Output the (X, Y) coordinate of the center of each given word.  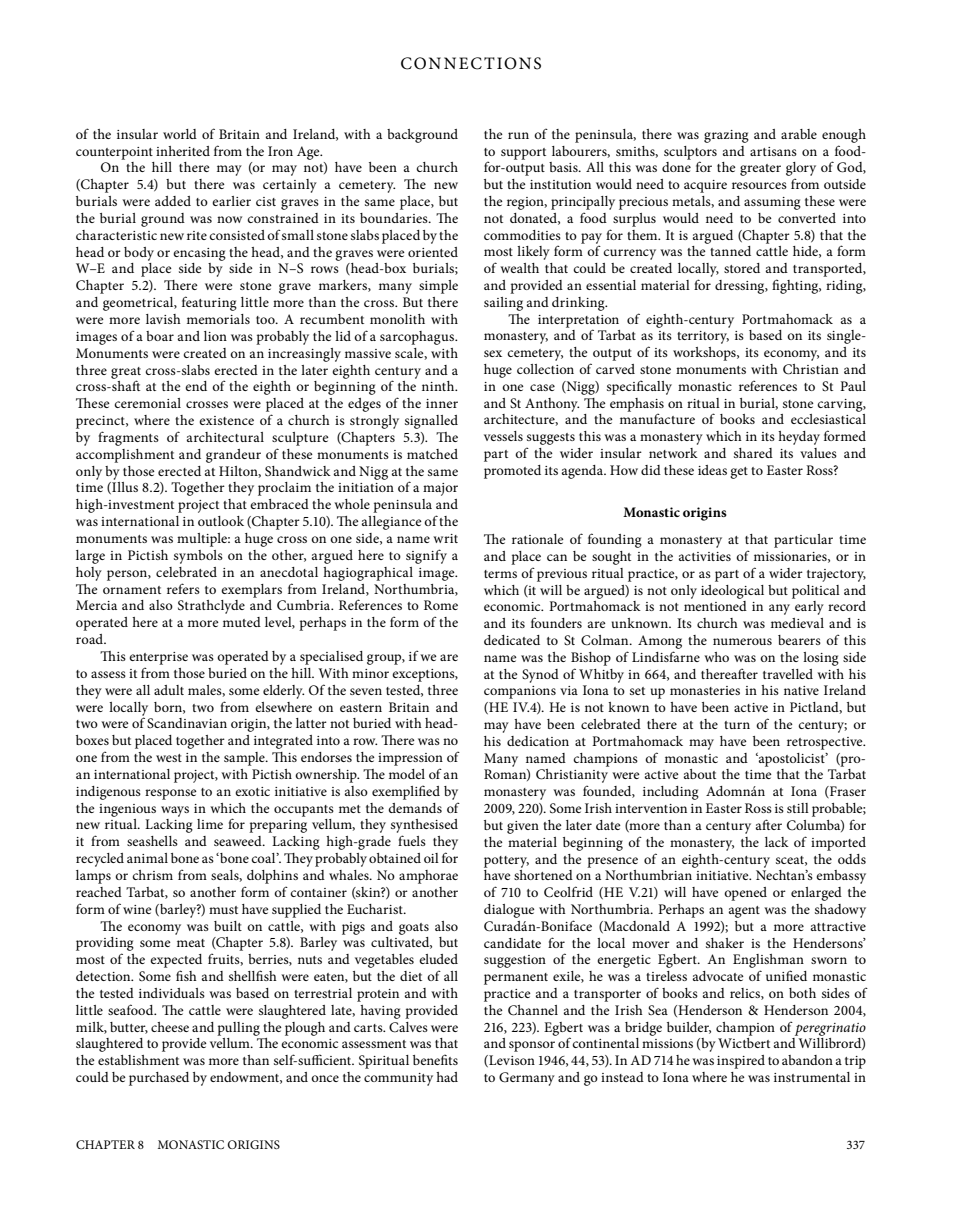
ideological (732, 592)
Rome (441, 605)
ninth (439, 386)
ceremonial (147, 403)
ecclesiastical (828, 419)
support (523, 154)
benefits (435, 1059)
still (798, 808)
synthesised (424, 827)
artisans (773, 151)
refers (183, 588)
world (180, 134)
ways (175, 811)
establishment (138, 1060)
